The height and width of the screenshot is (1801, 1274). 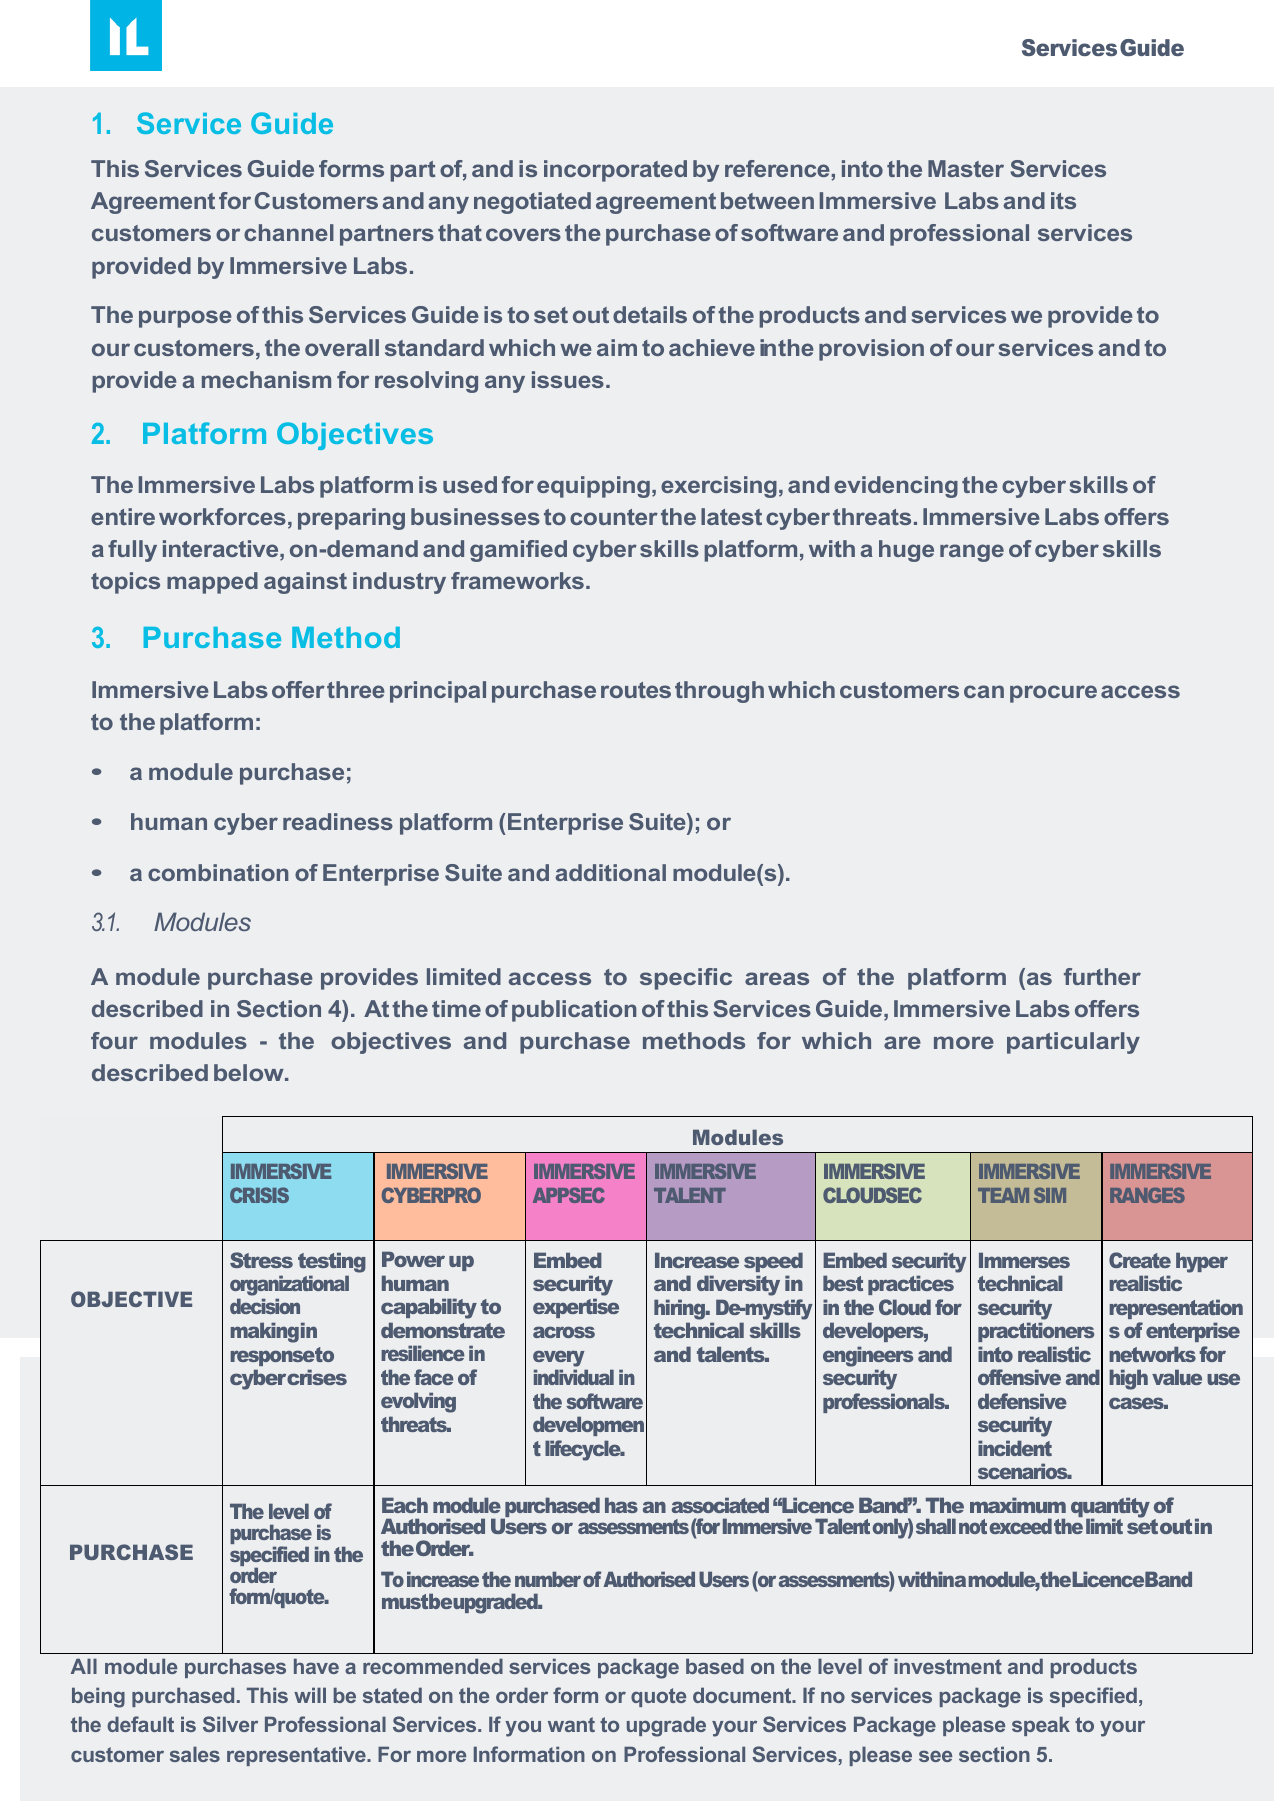 What do you see at coordinates (230, 1724) in the screenshot?
I see `Silver` at bounding box center [230, 1724].
